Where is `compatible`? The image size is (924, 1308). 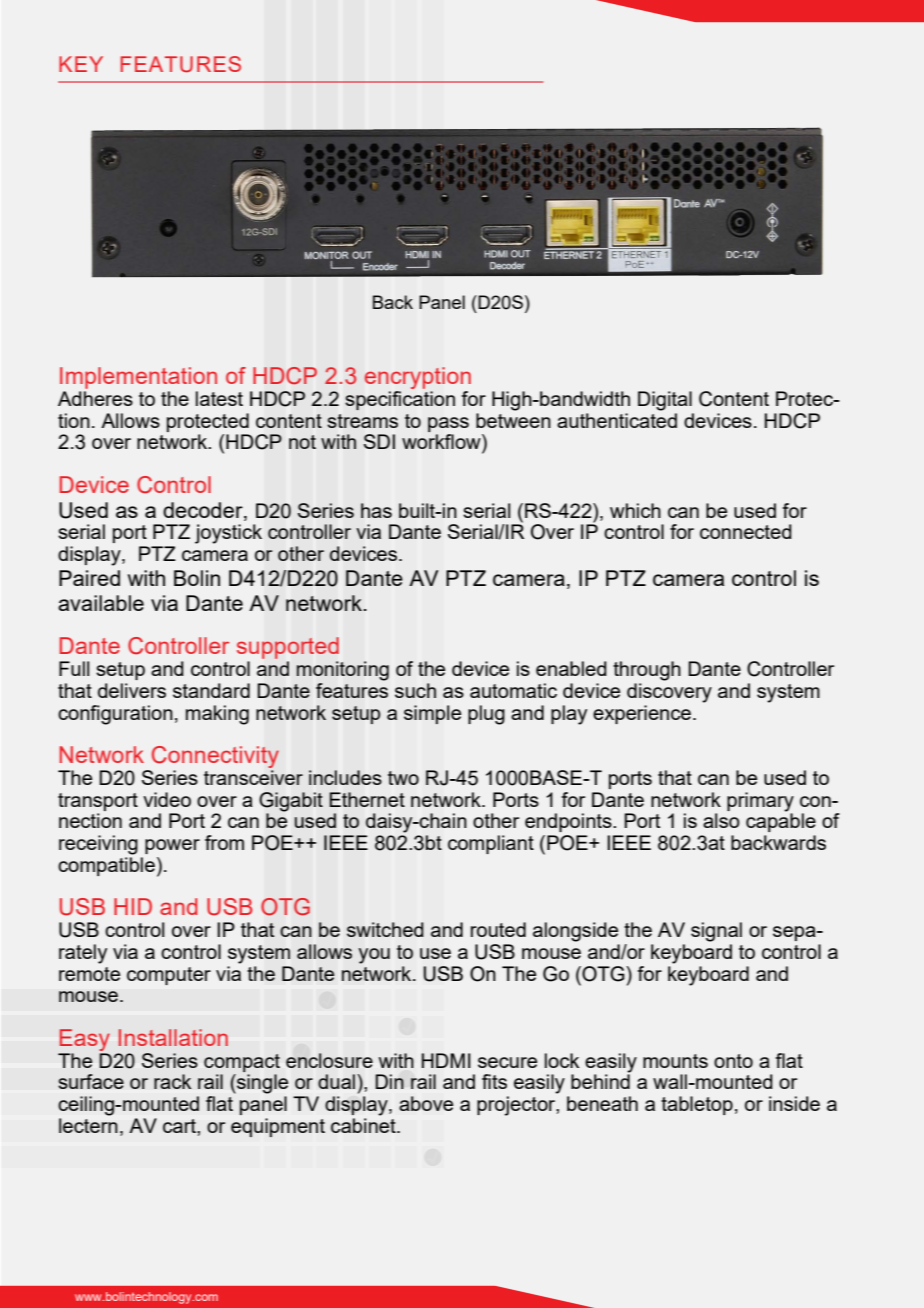
compatible is located at coordinates (106, 866).
